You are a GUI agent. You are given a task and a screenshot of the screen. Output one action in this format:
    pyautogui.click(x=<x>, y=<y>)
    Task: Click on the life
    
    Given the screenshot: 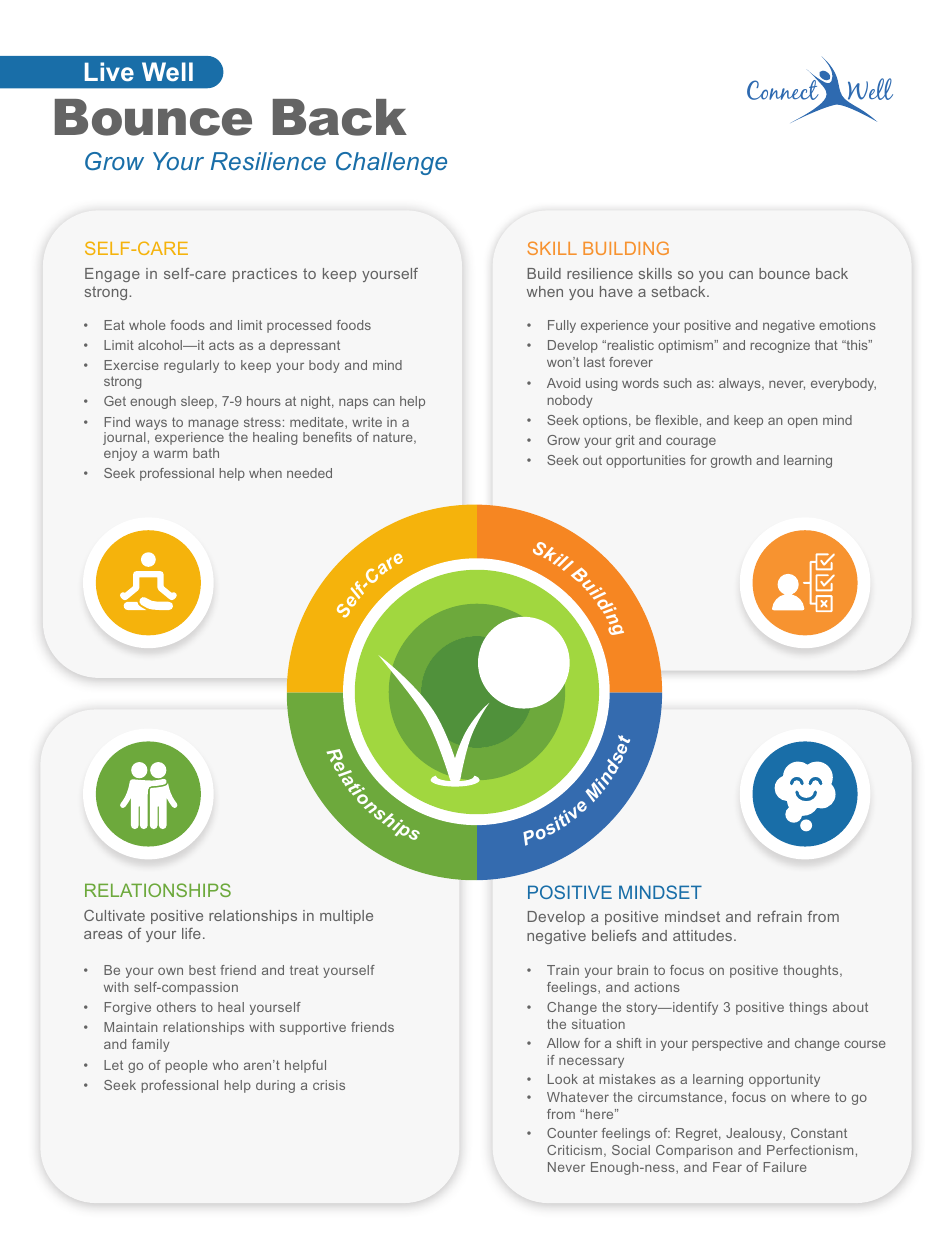 What is the action you would take?
    pyautogui.click(x=191, y=933)
